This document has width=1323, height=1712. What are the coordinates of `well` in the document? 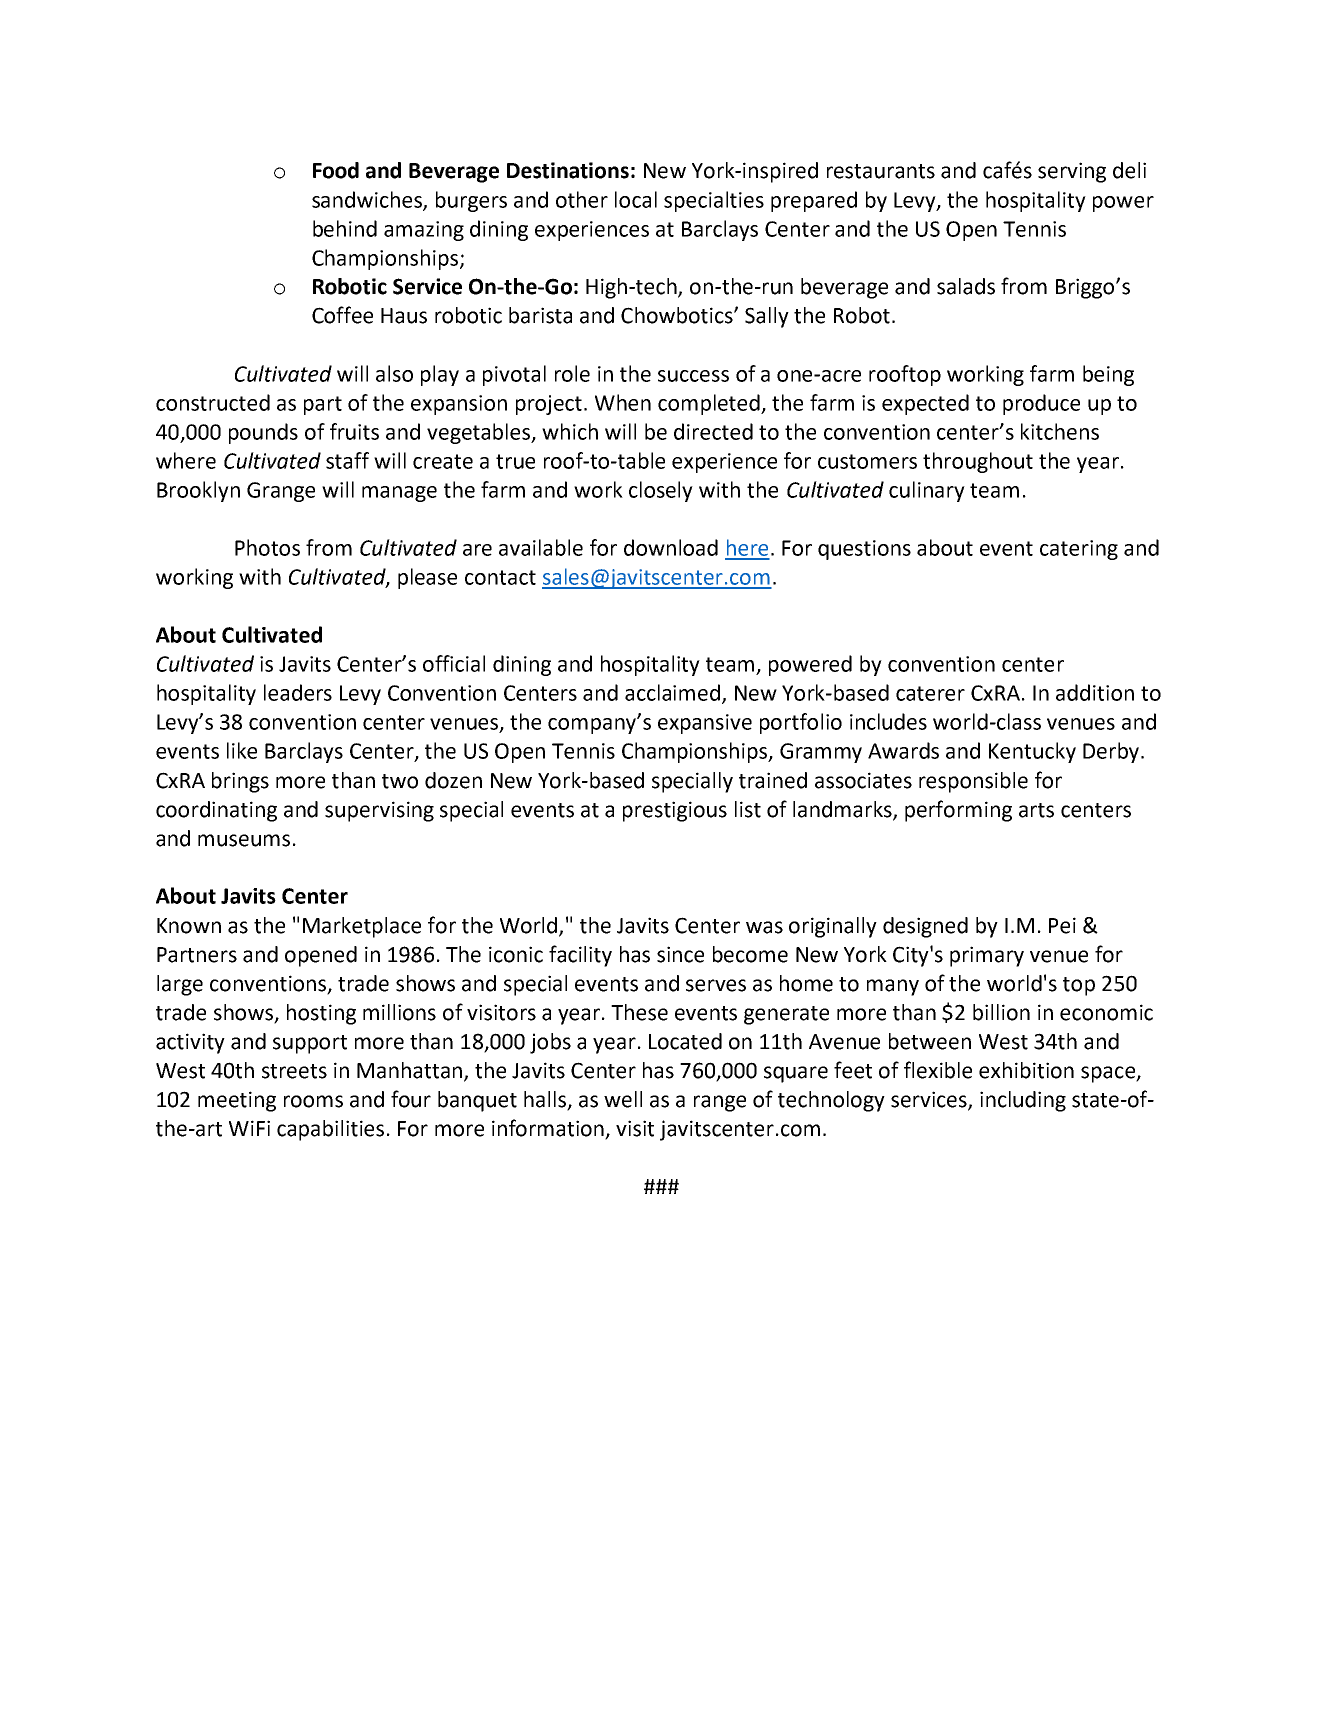 It's located at (623, 1099).
